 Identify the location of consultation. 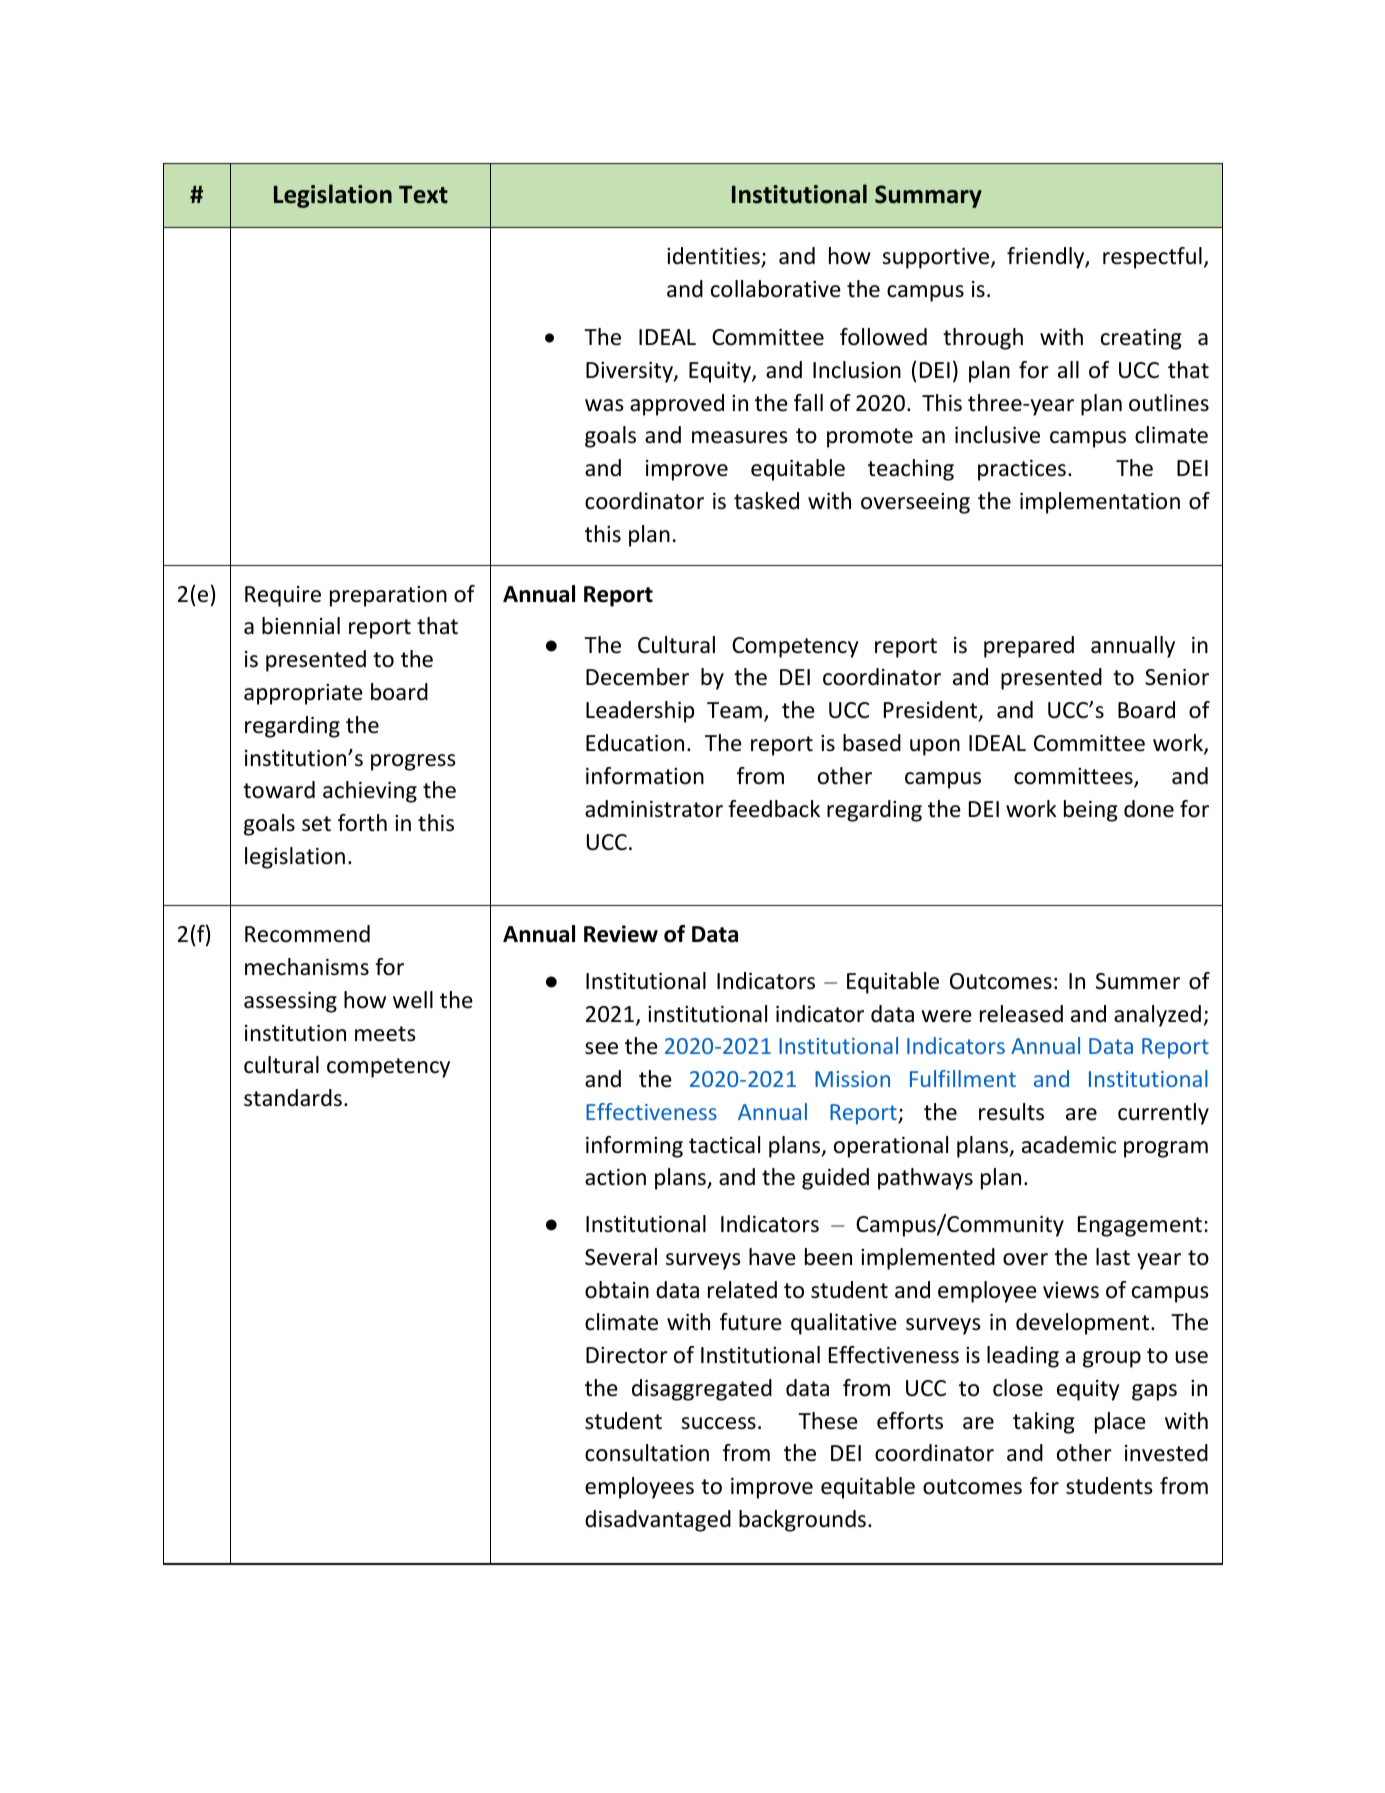
(647, 1453).
